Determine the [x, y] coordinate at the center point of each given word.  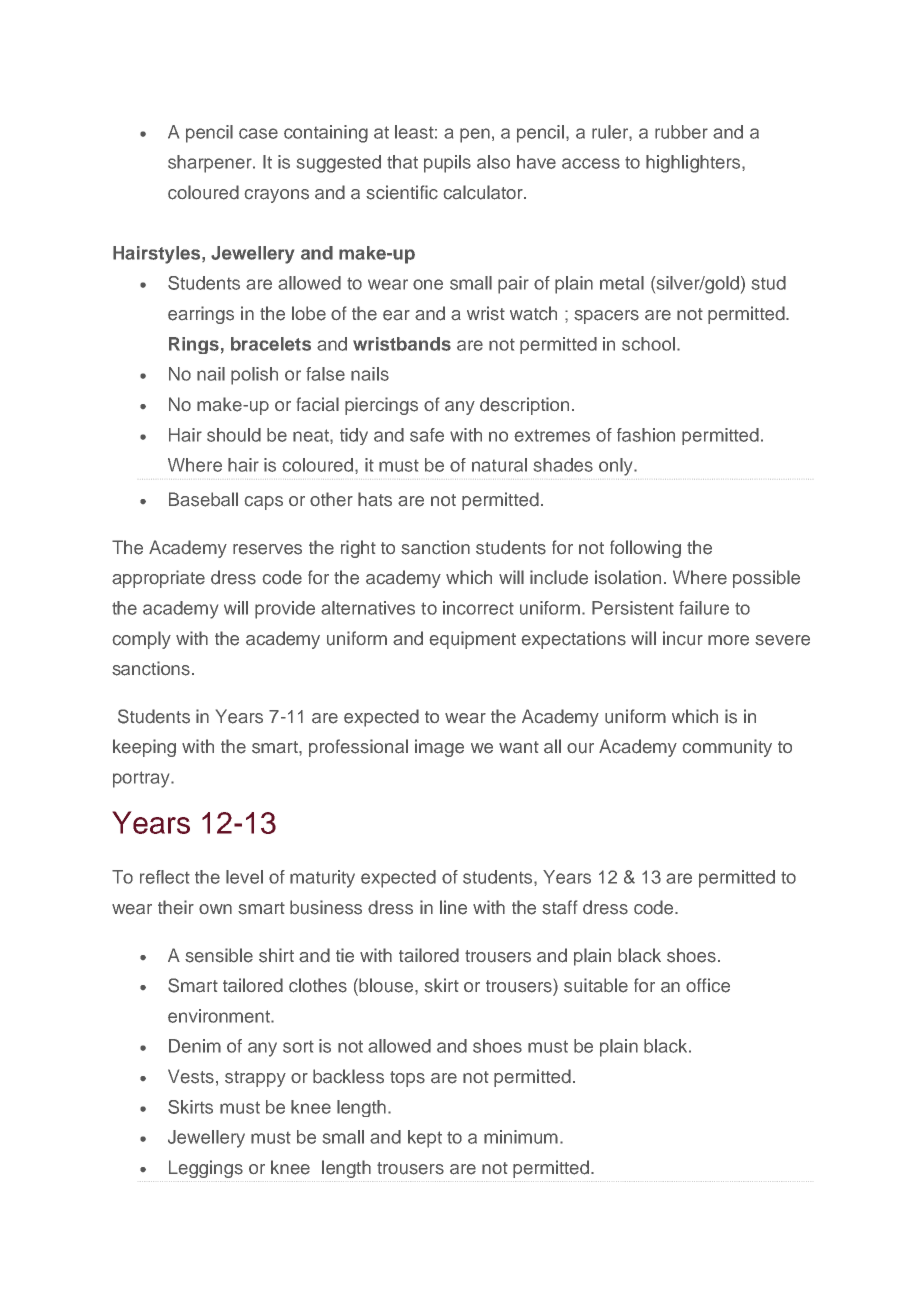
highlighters [694, 164]
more [728, 640]
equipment [473, 640]
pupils [447, 164]
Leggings [206, 1169]
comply [142, 640]
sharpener [211, 164]
